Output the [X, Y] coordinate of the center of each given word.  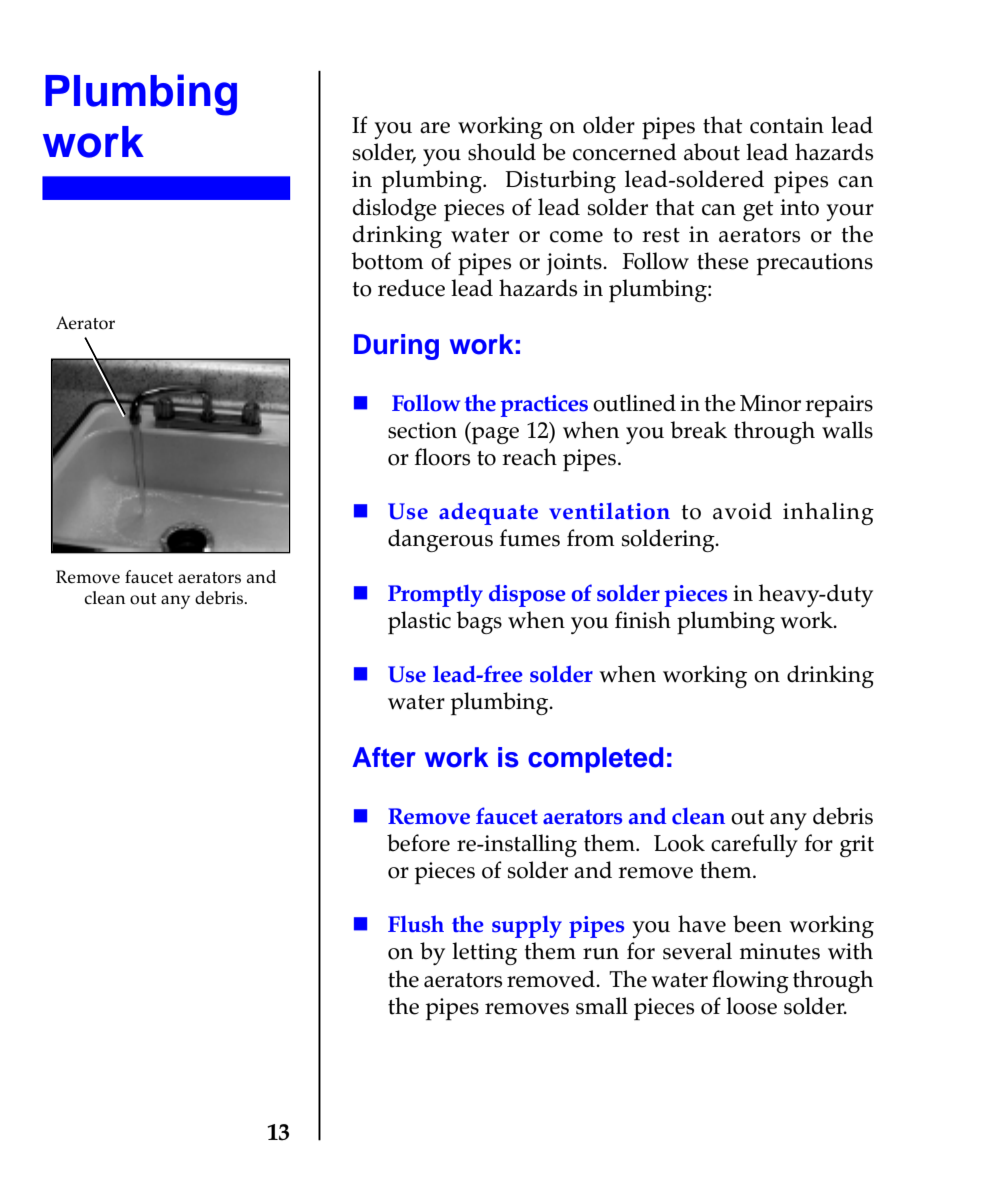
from [591, 538]
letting [484, 953]
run [601, 954]
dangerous [440, 540]
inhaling [828, 513]
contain [787, 125]
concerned [625, 152]
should [502, 152]
